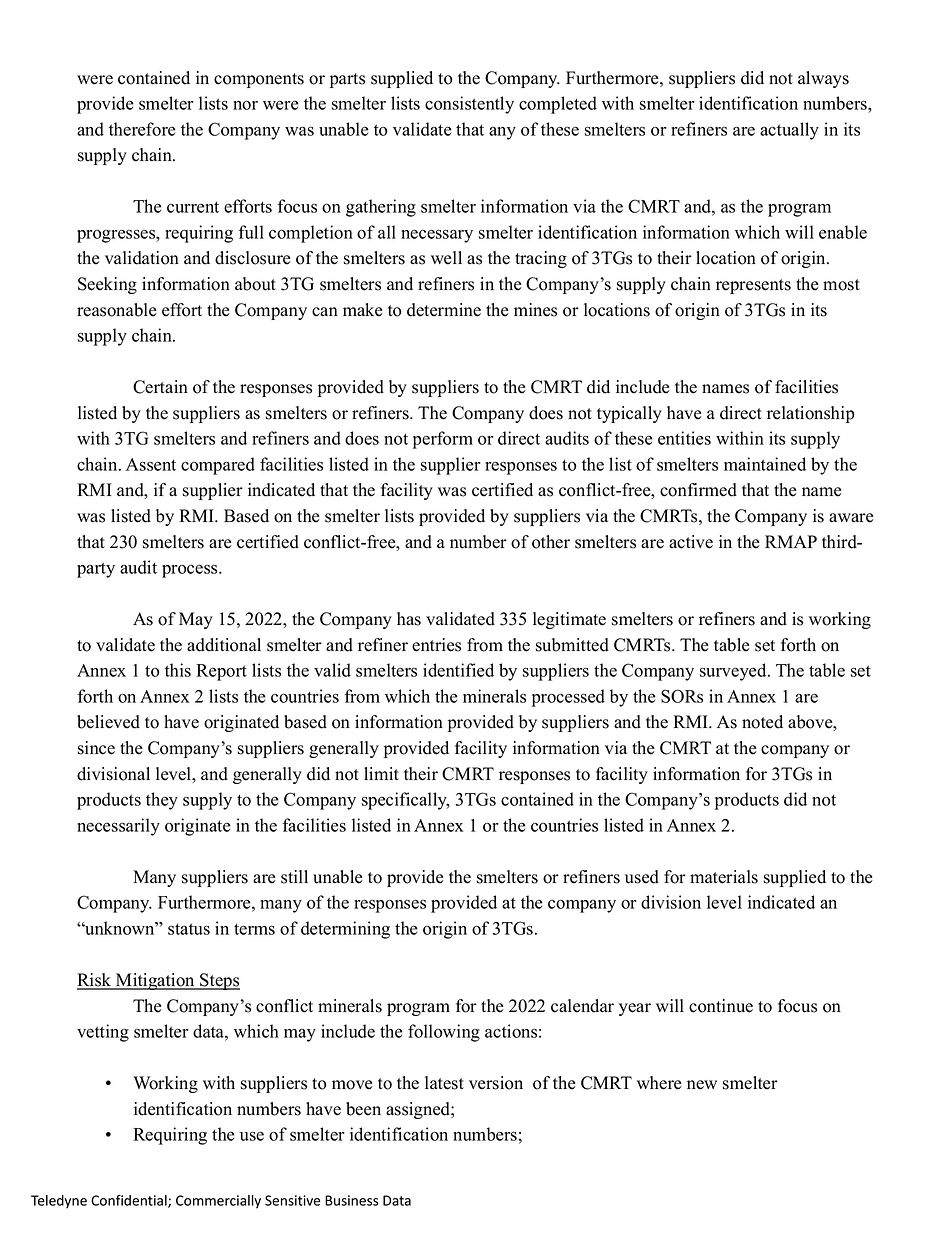  What do you see at coordinates (702, 1085) in the document?
I see `new` at bounding box center [702, 1085].
